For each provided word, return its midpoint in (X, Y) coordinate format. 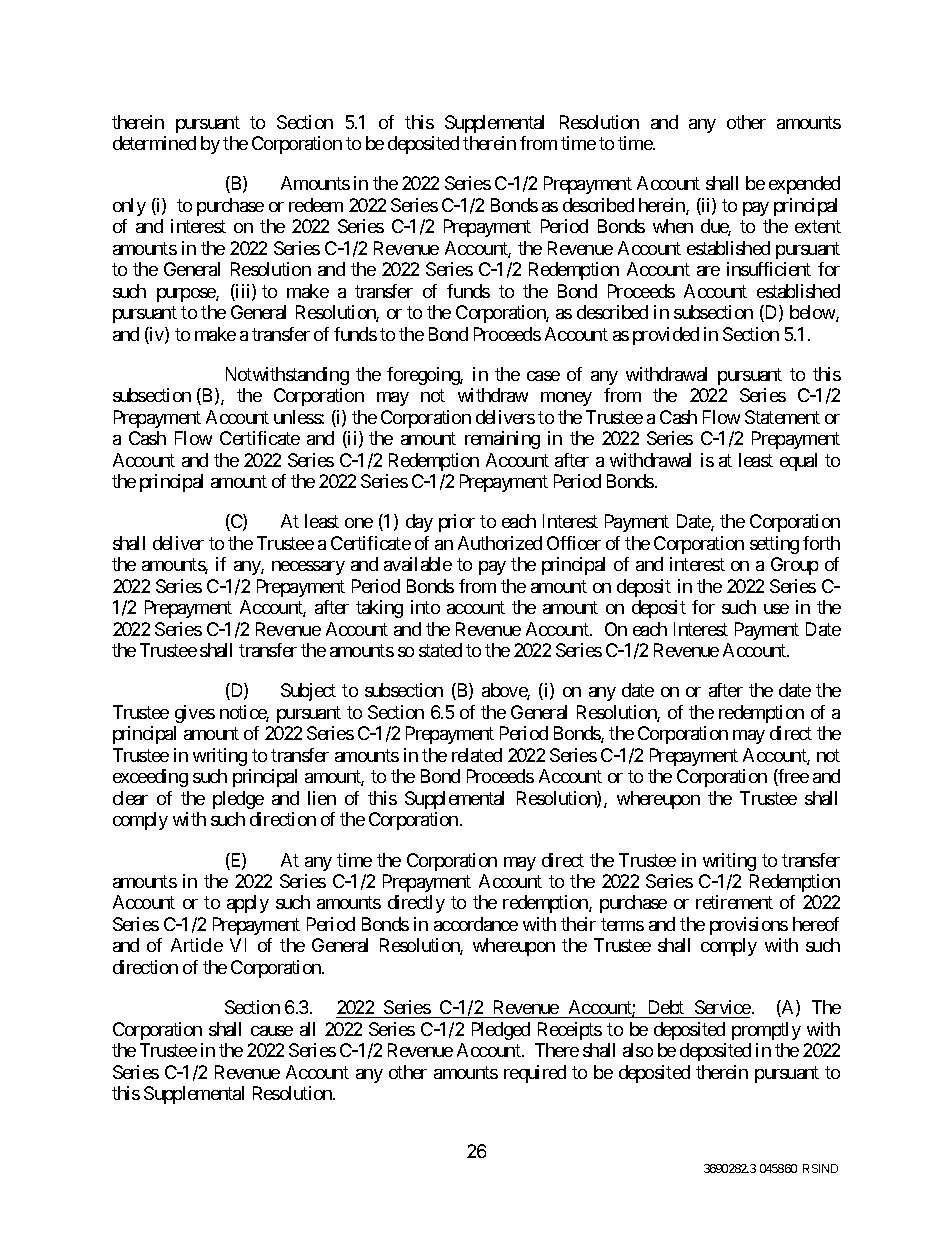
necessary (308, 568)
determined (154, 143)
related (477, 755)
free (793, 777)
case (543, 376)
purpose (187, 295)
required (535, 1074)
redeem (316, 205)
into (425, 607)
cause (272, 1031)
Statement (782, 417)
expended (804, 185)
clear (130, 798)
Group (794, 566)
